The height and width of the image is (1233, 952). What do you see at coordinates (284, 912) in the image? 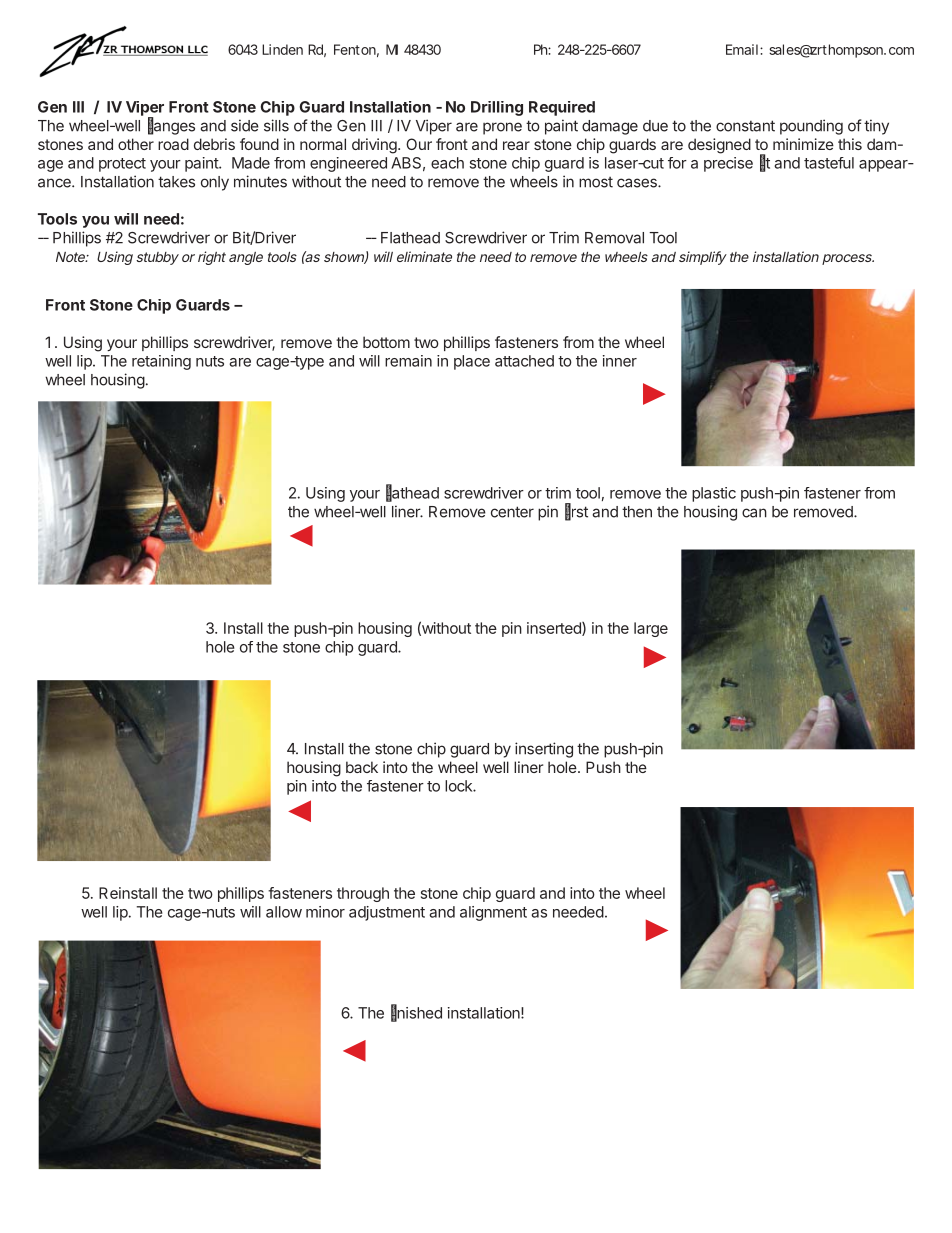
I see `allow` at bounding box center [284, 912].
